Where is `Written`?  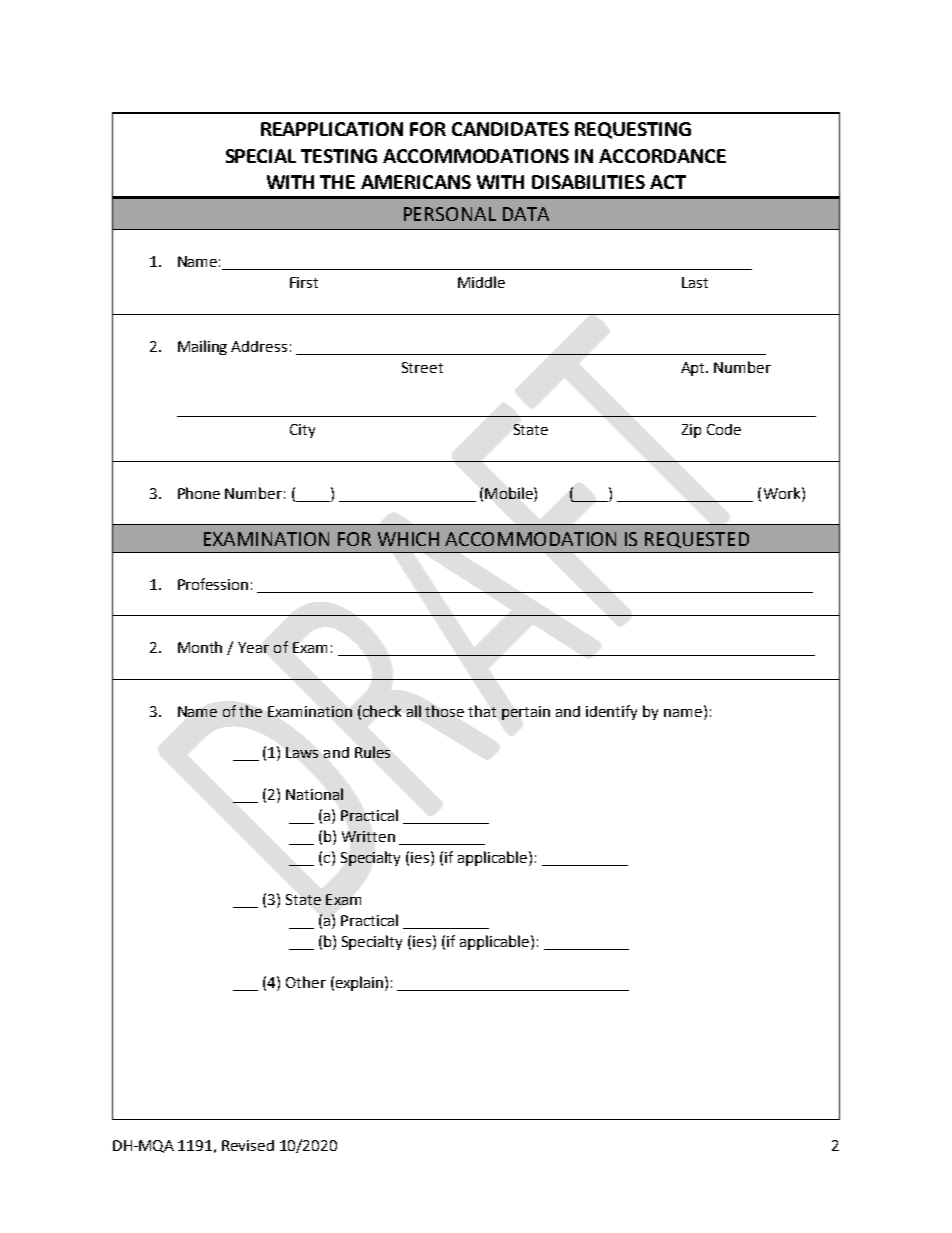
Written is located at coordinates (368, 836).
